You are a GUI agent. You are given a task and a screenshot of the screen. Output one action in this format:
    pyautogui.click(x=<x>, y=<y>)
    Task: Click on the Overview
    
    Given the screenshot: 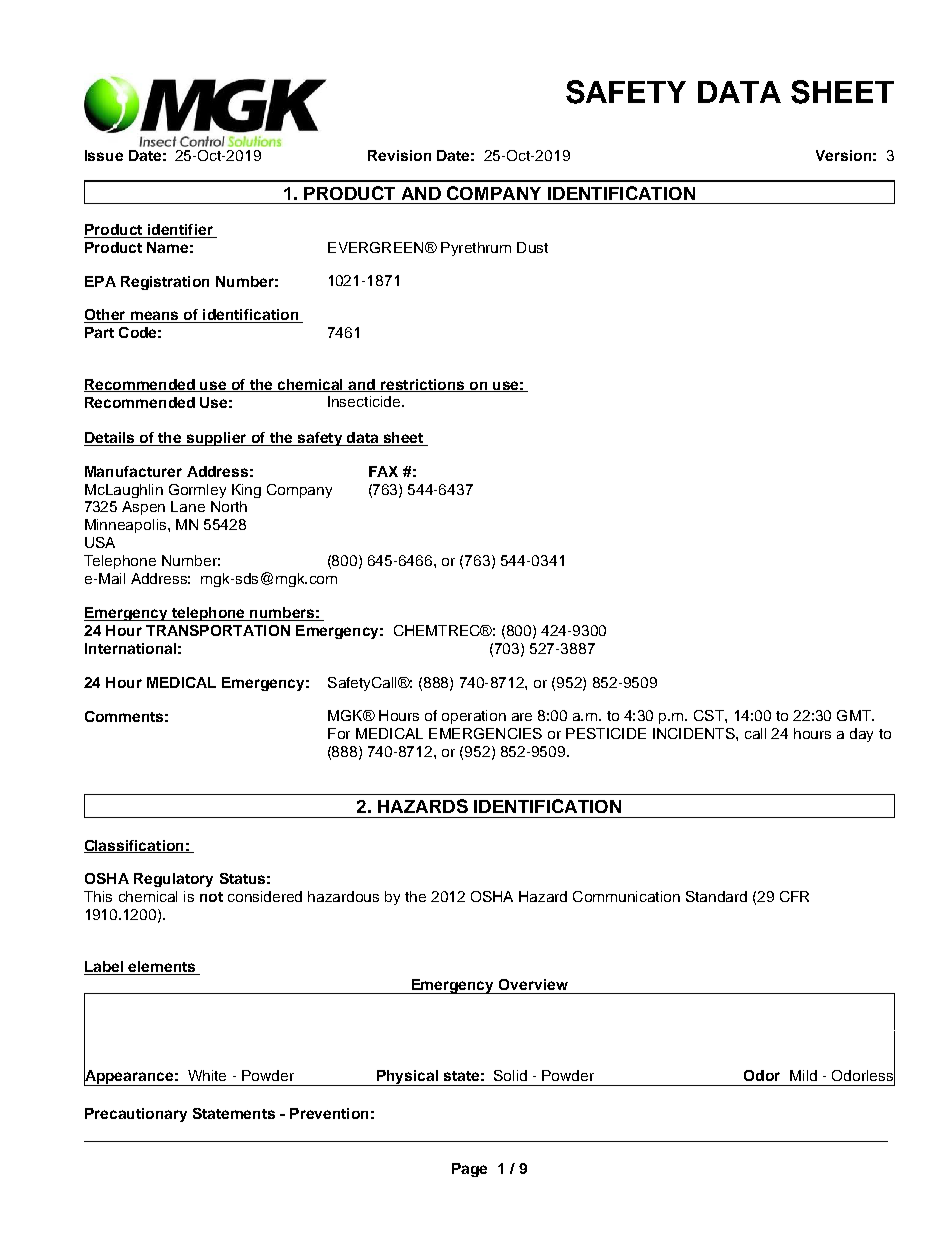 What is the action you would take?
    pyautogui.click(x=533, y=984)
